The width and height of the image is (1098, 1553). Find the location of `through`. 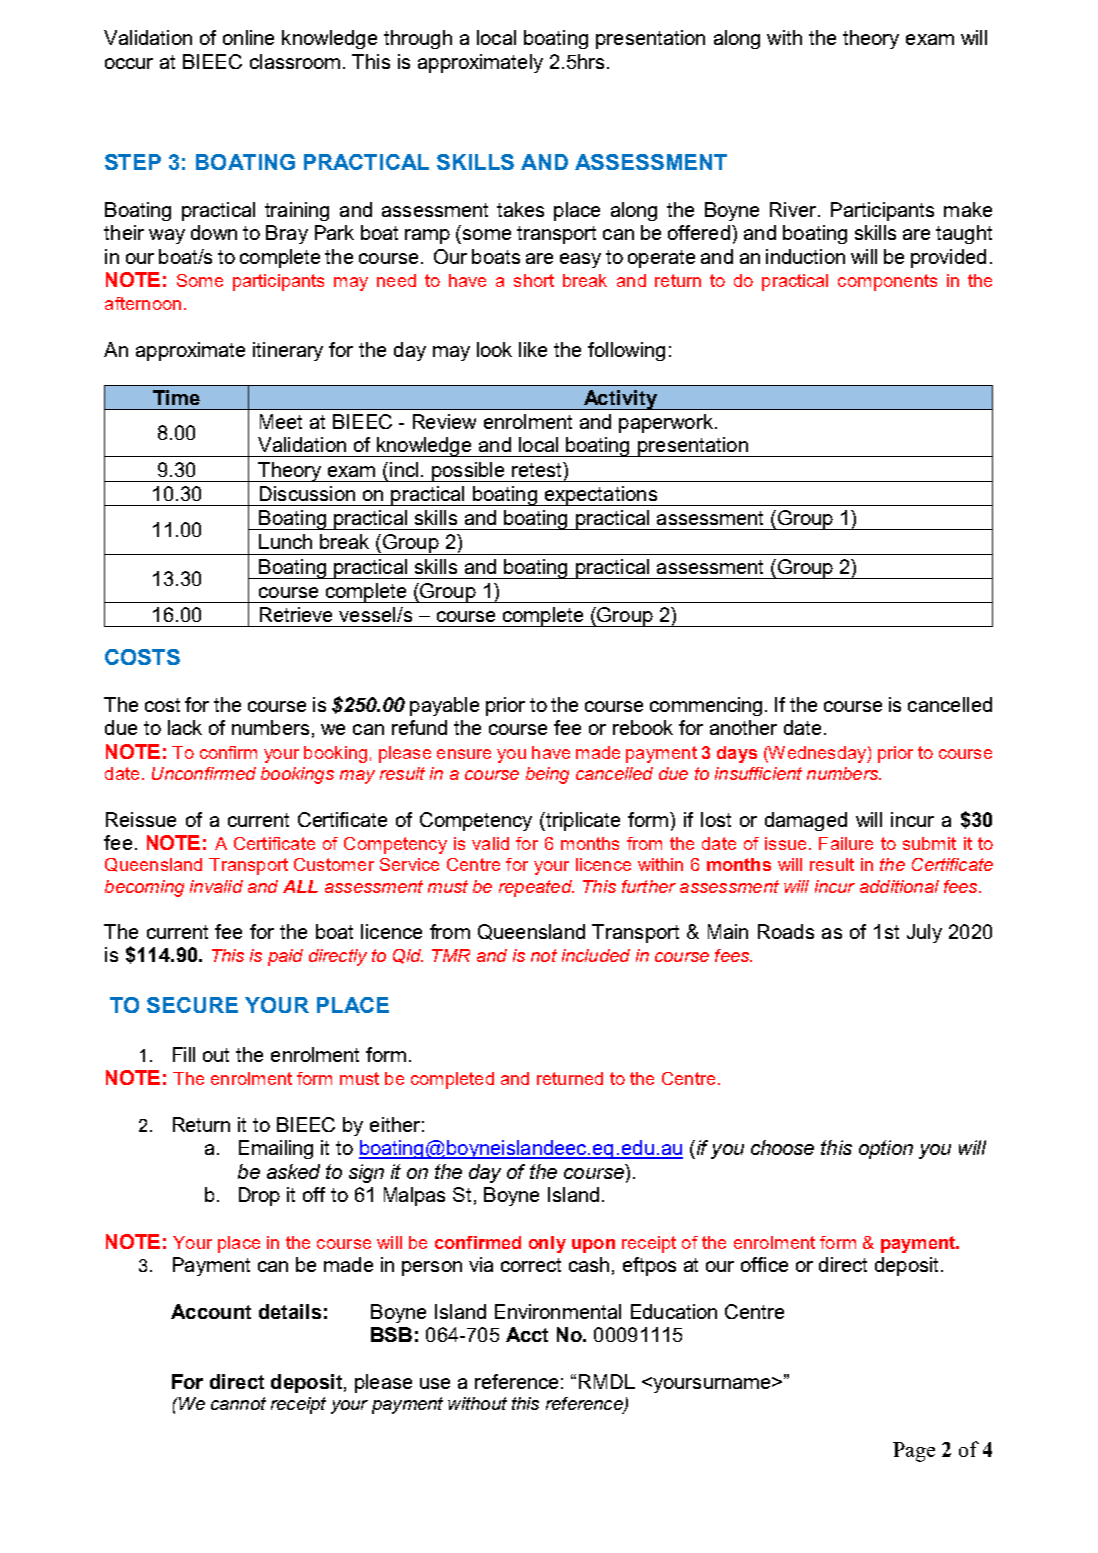

through is located at coordinates (418, 39).
